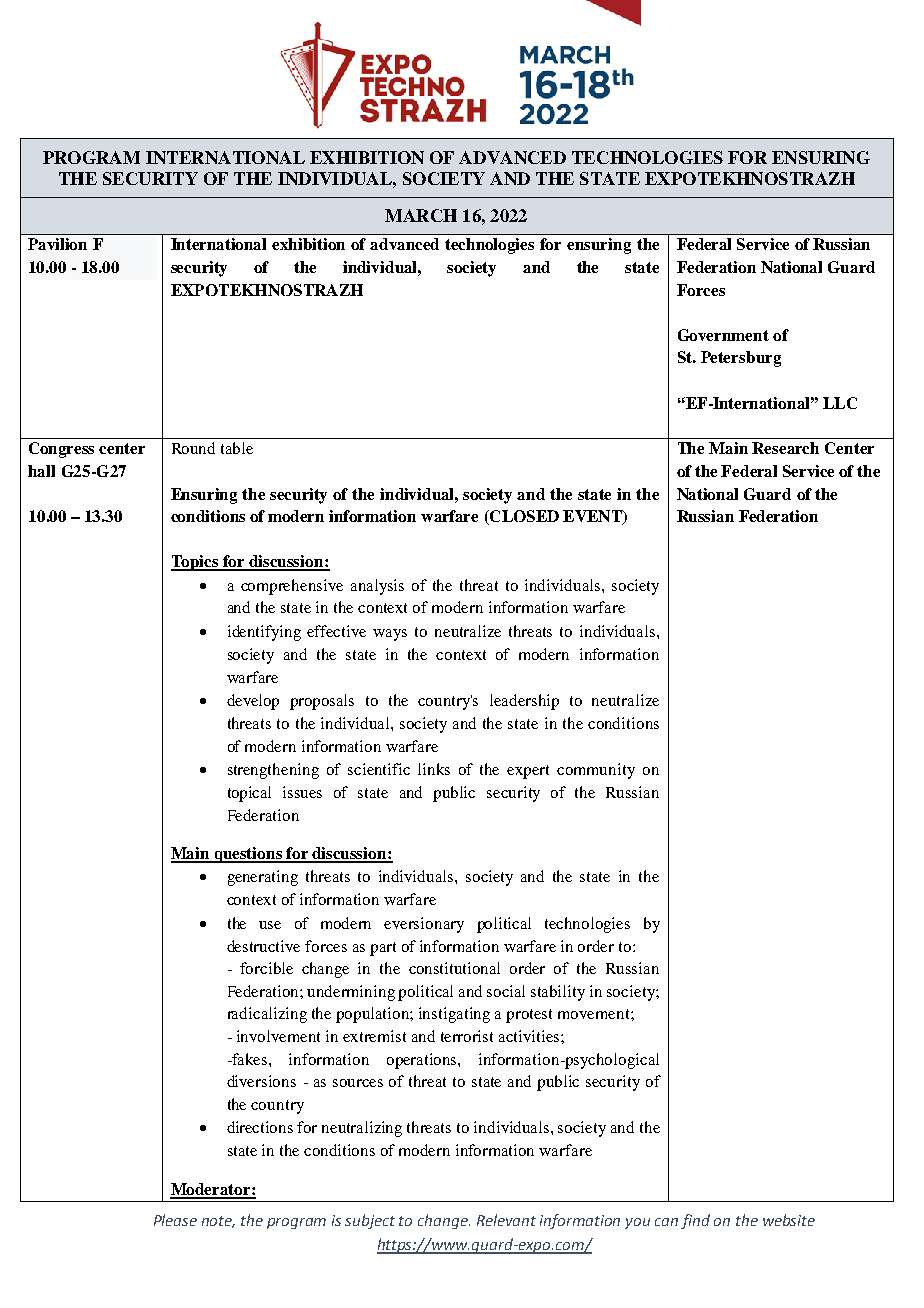 Image resolution: width=924 pixels, height=1308 pixels. I want to click on links, so click(434, 769).
